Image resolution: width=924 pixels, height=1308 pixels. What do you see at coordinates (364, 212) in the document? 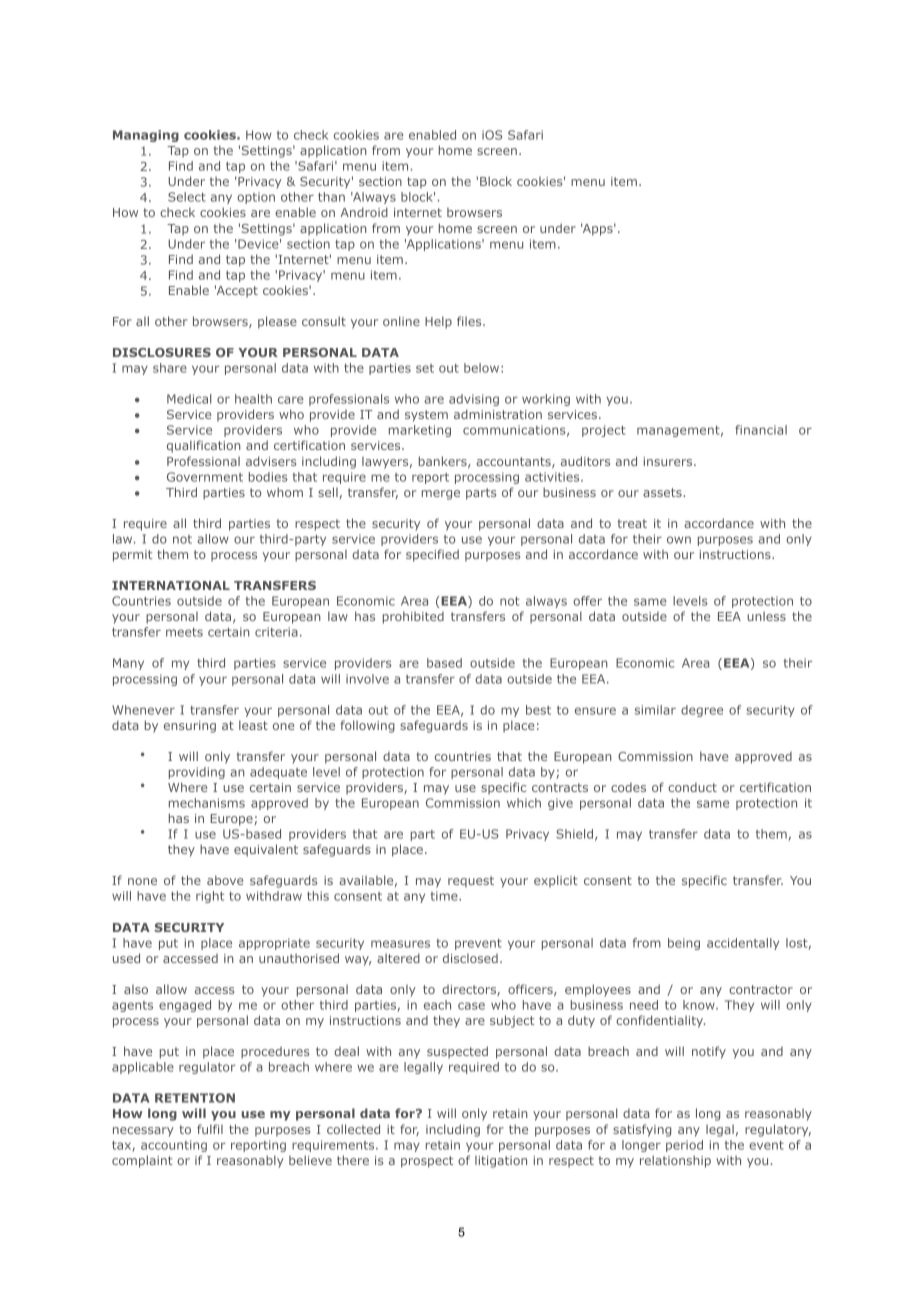
I see `Android` at bounding box center [364, 212].
